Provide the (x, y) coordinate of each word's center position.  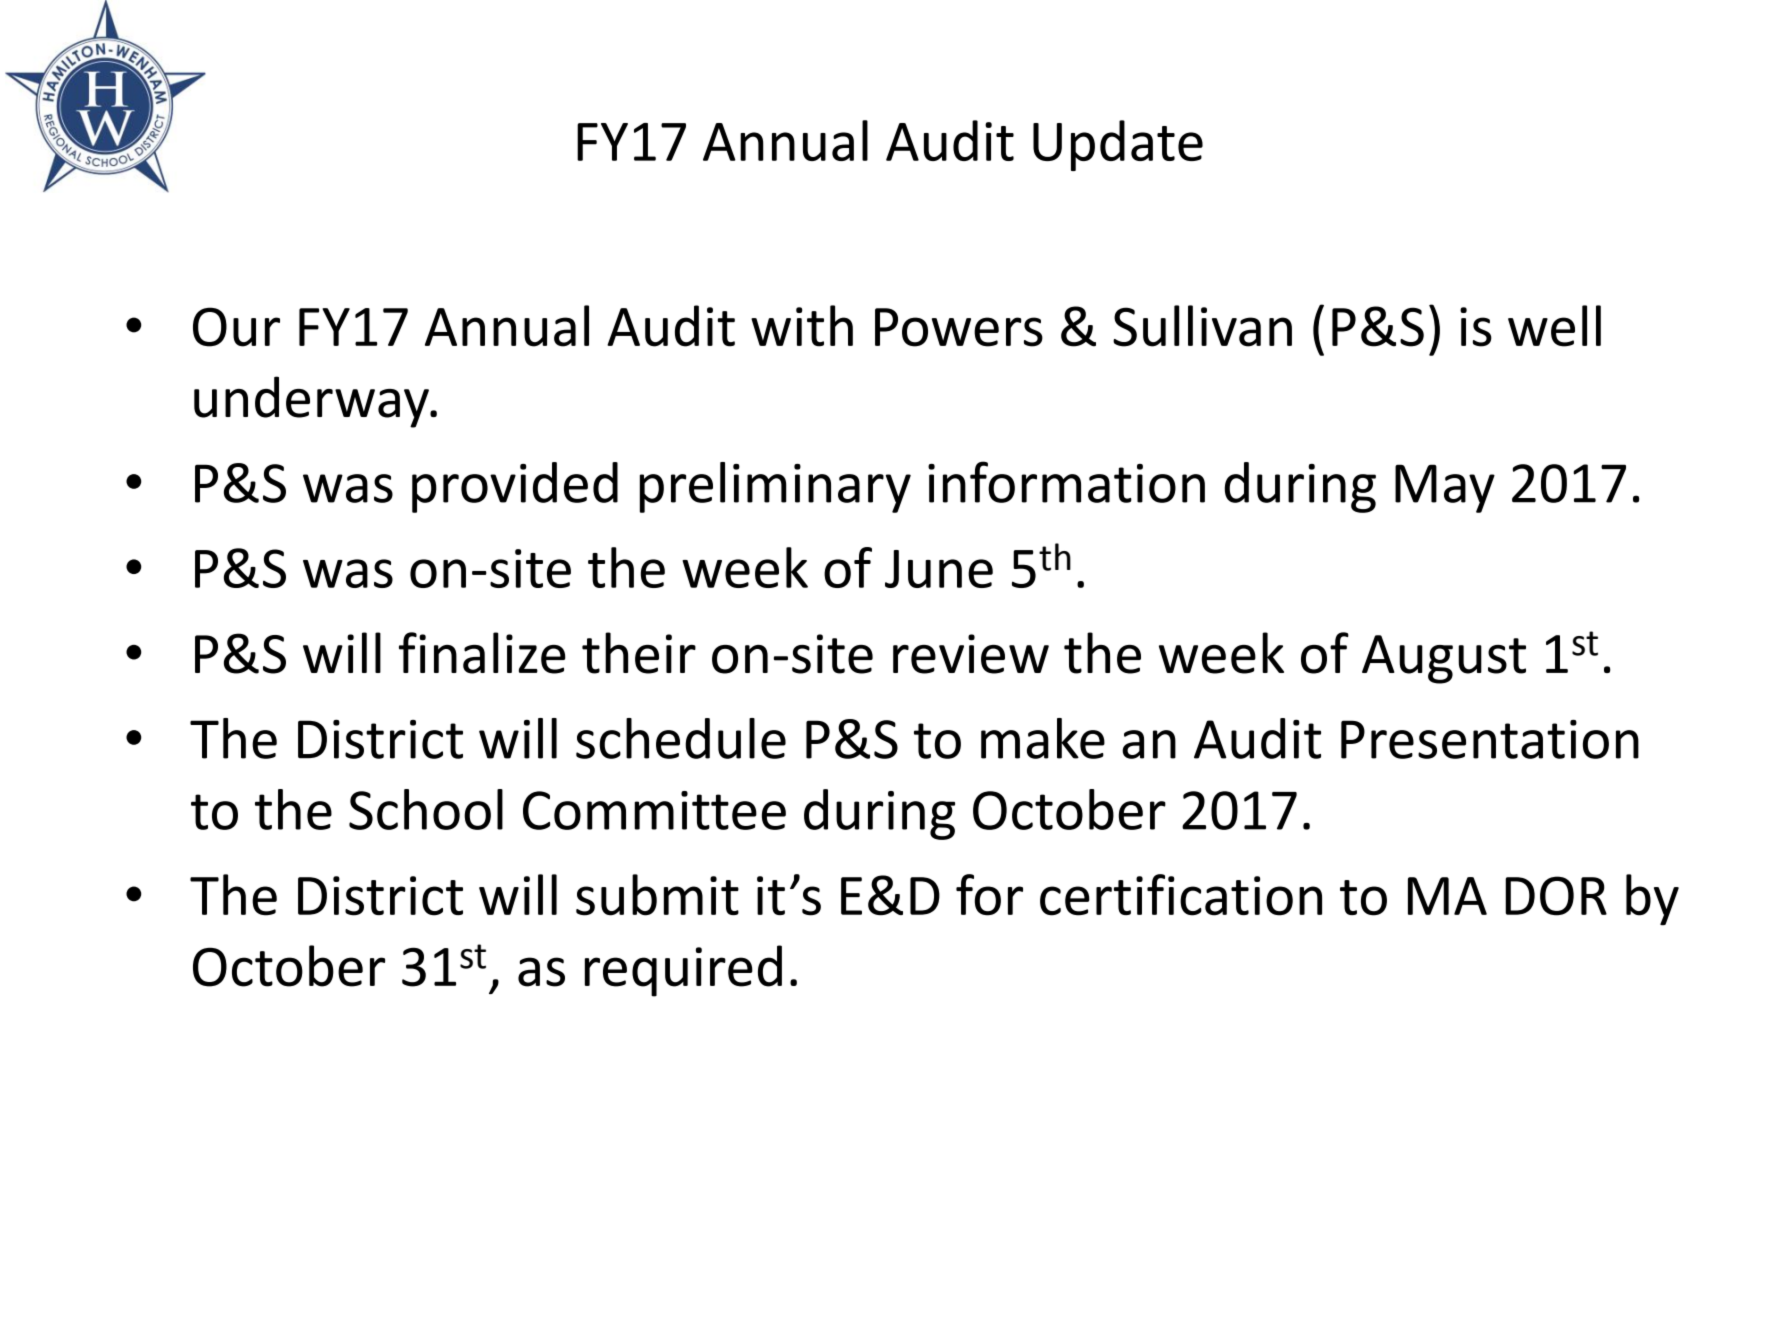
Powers (959, 327)
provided (515, 487)
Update (1118, 145)
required (683, 971)
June (939, 569)
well (1554, 326)
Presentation (1490, 739)
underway (312, 402)
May (1445, 488)
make (1043, 738)
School (426, 809)
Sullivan (1202, 326)
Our (236, 327)
